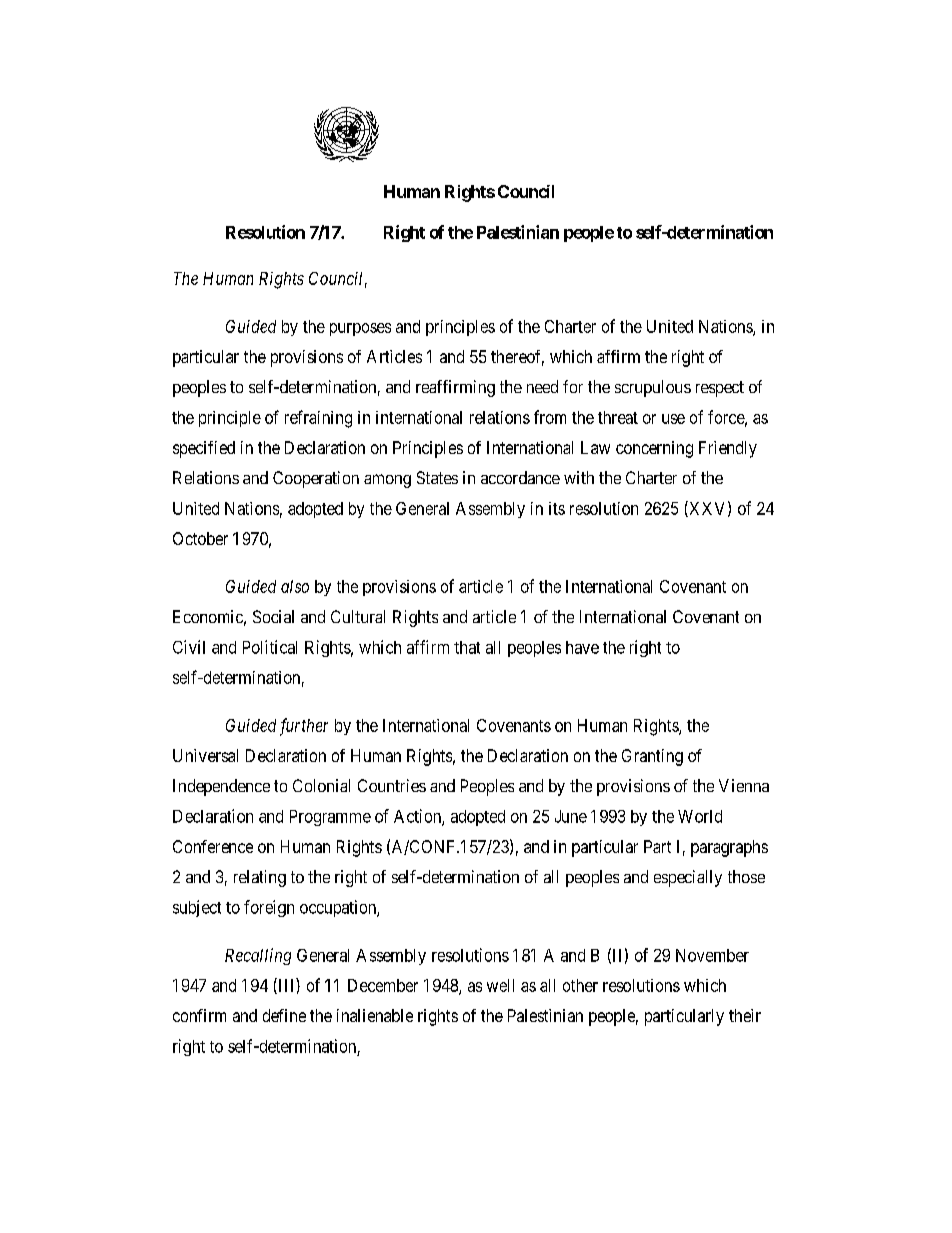  Describe the element at coordinates (653, 388) in the screenshot. I see `scrupulous` at that location.
